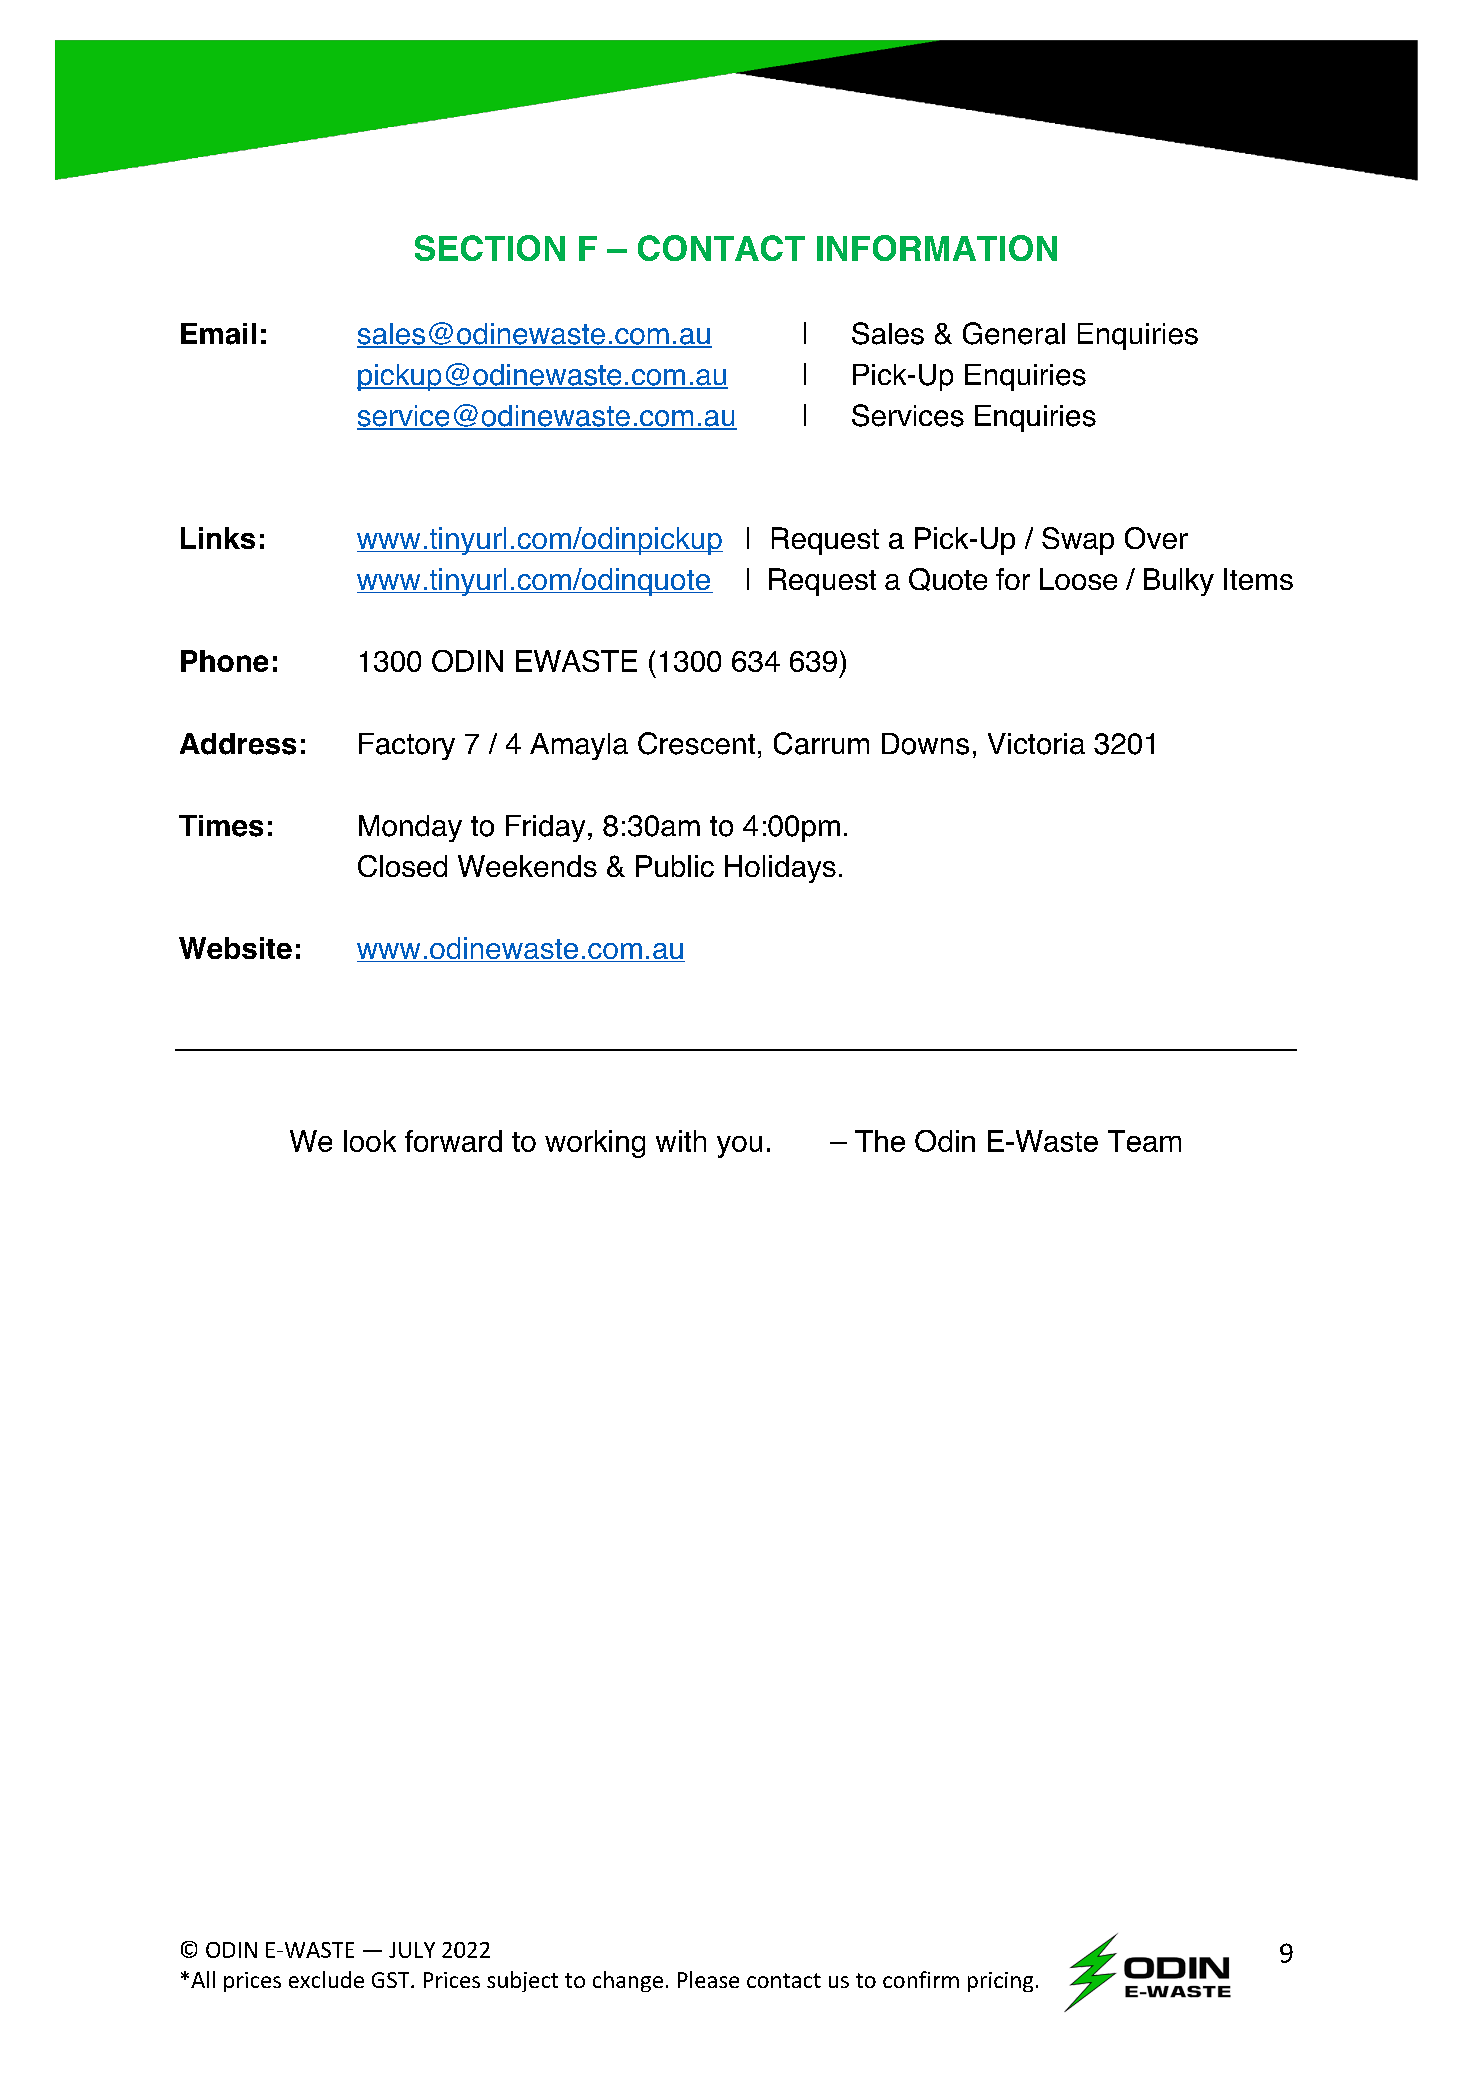 Image resolution: width=1472 pixels, height=2081 pixels. Describe the element at coordinates (370, 1141) in the screenshot. I see `look` at that location.
